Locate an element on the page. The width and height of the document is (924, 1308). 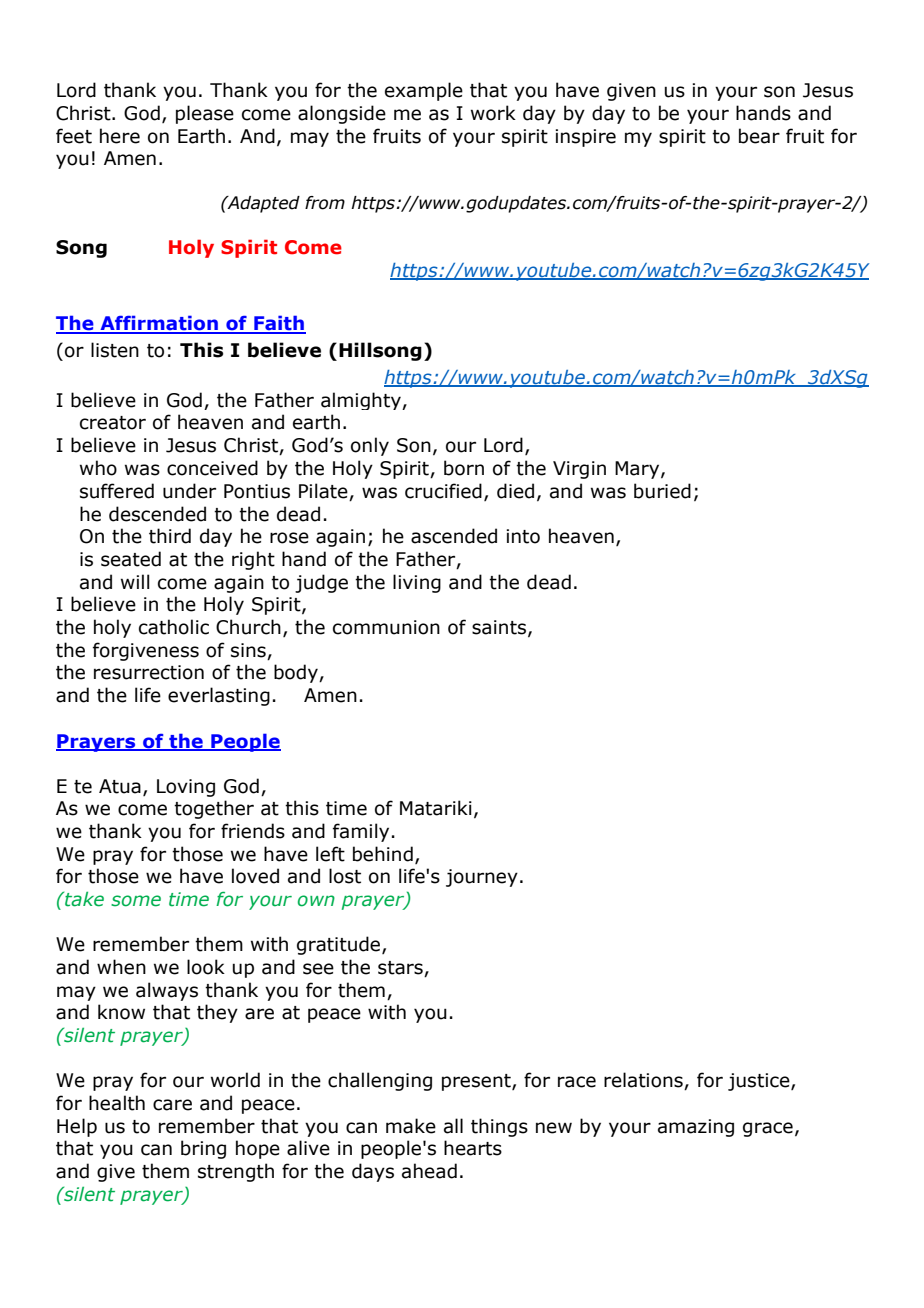
bear is located at coordinates (759, 136).
